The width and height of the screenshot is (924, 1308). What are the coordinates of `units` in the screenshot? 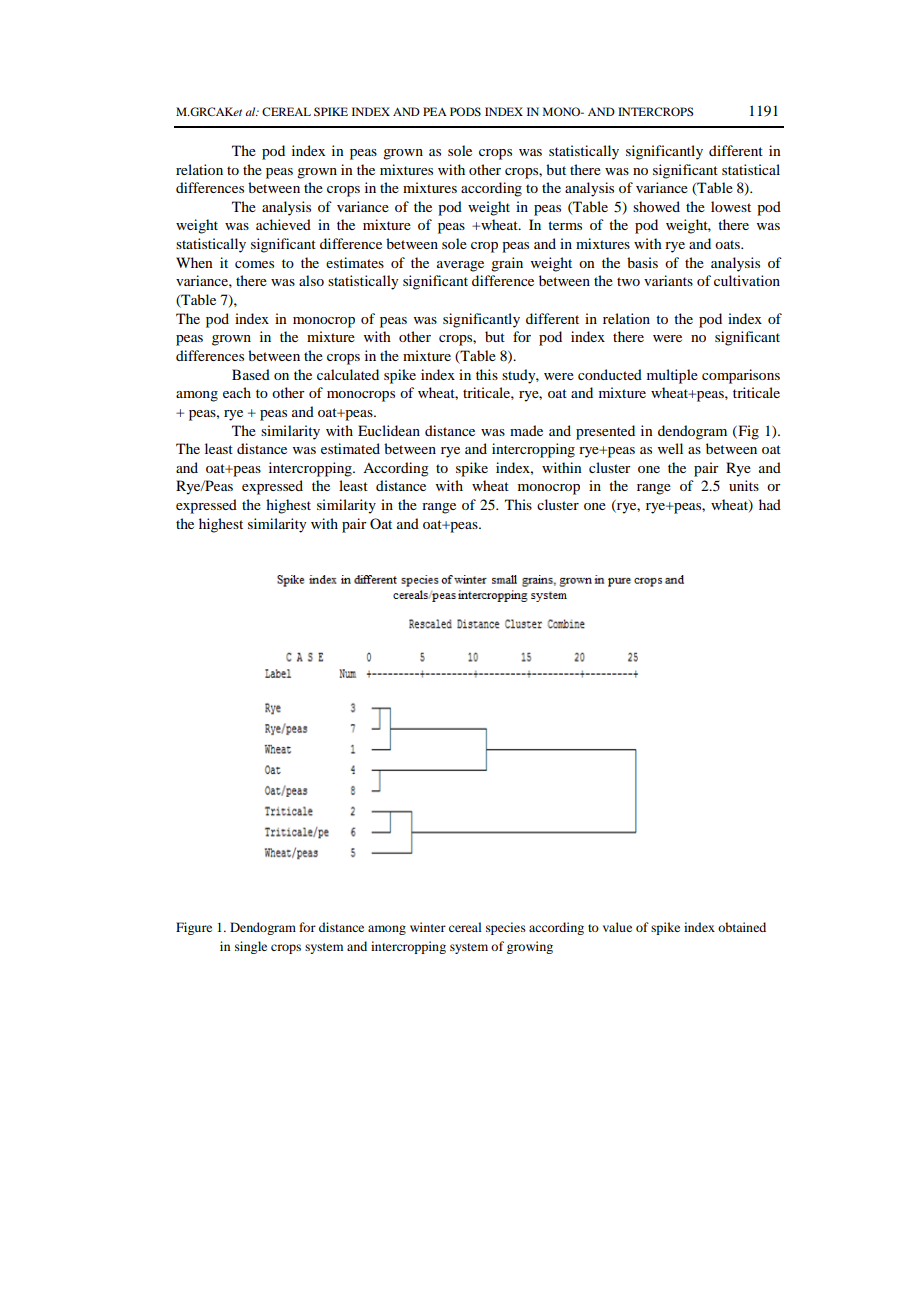 It's located at (744, 485).
